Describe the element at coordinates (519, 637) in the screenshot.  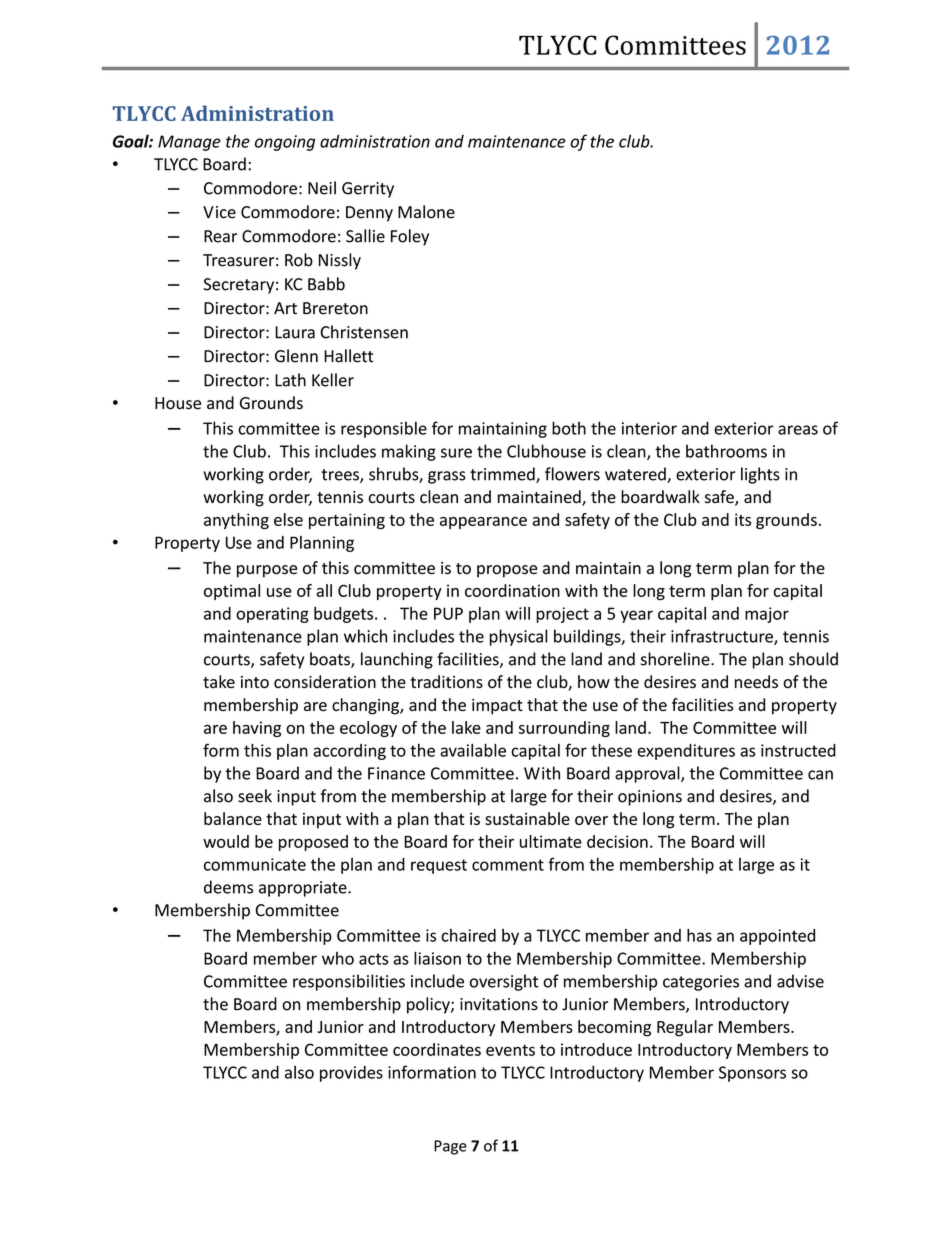
I see `physical` at that location.
